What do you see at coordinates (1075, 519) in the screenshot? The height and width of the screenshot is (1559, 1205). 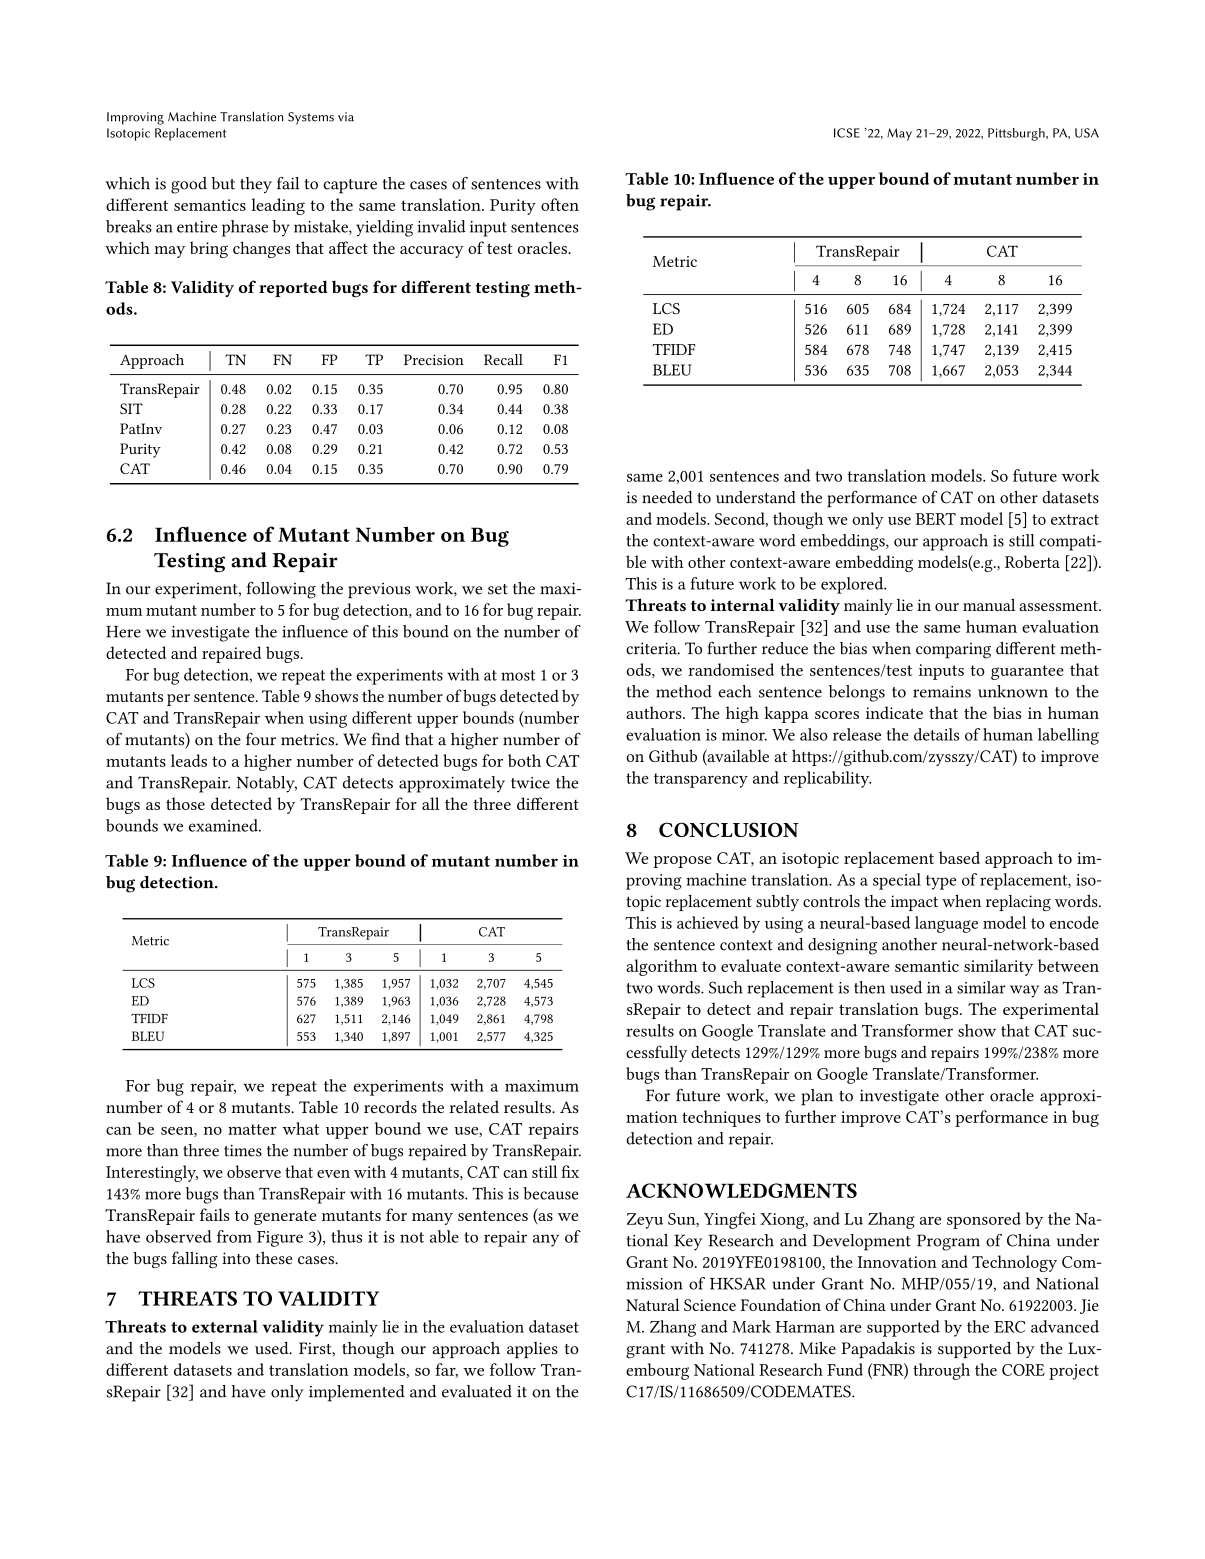 I see `extract` at bounding box center [1075, 519].
